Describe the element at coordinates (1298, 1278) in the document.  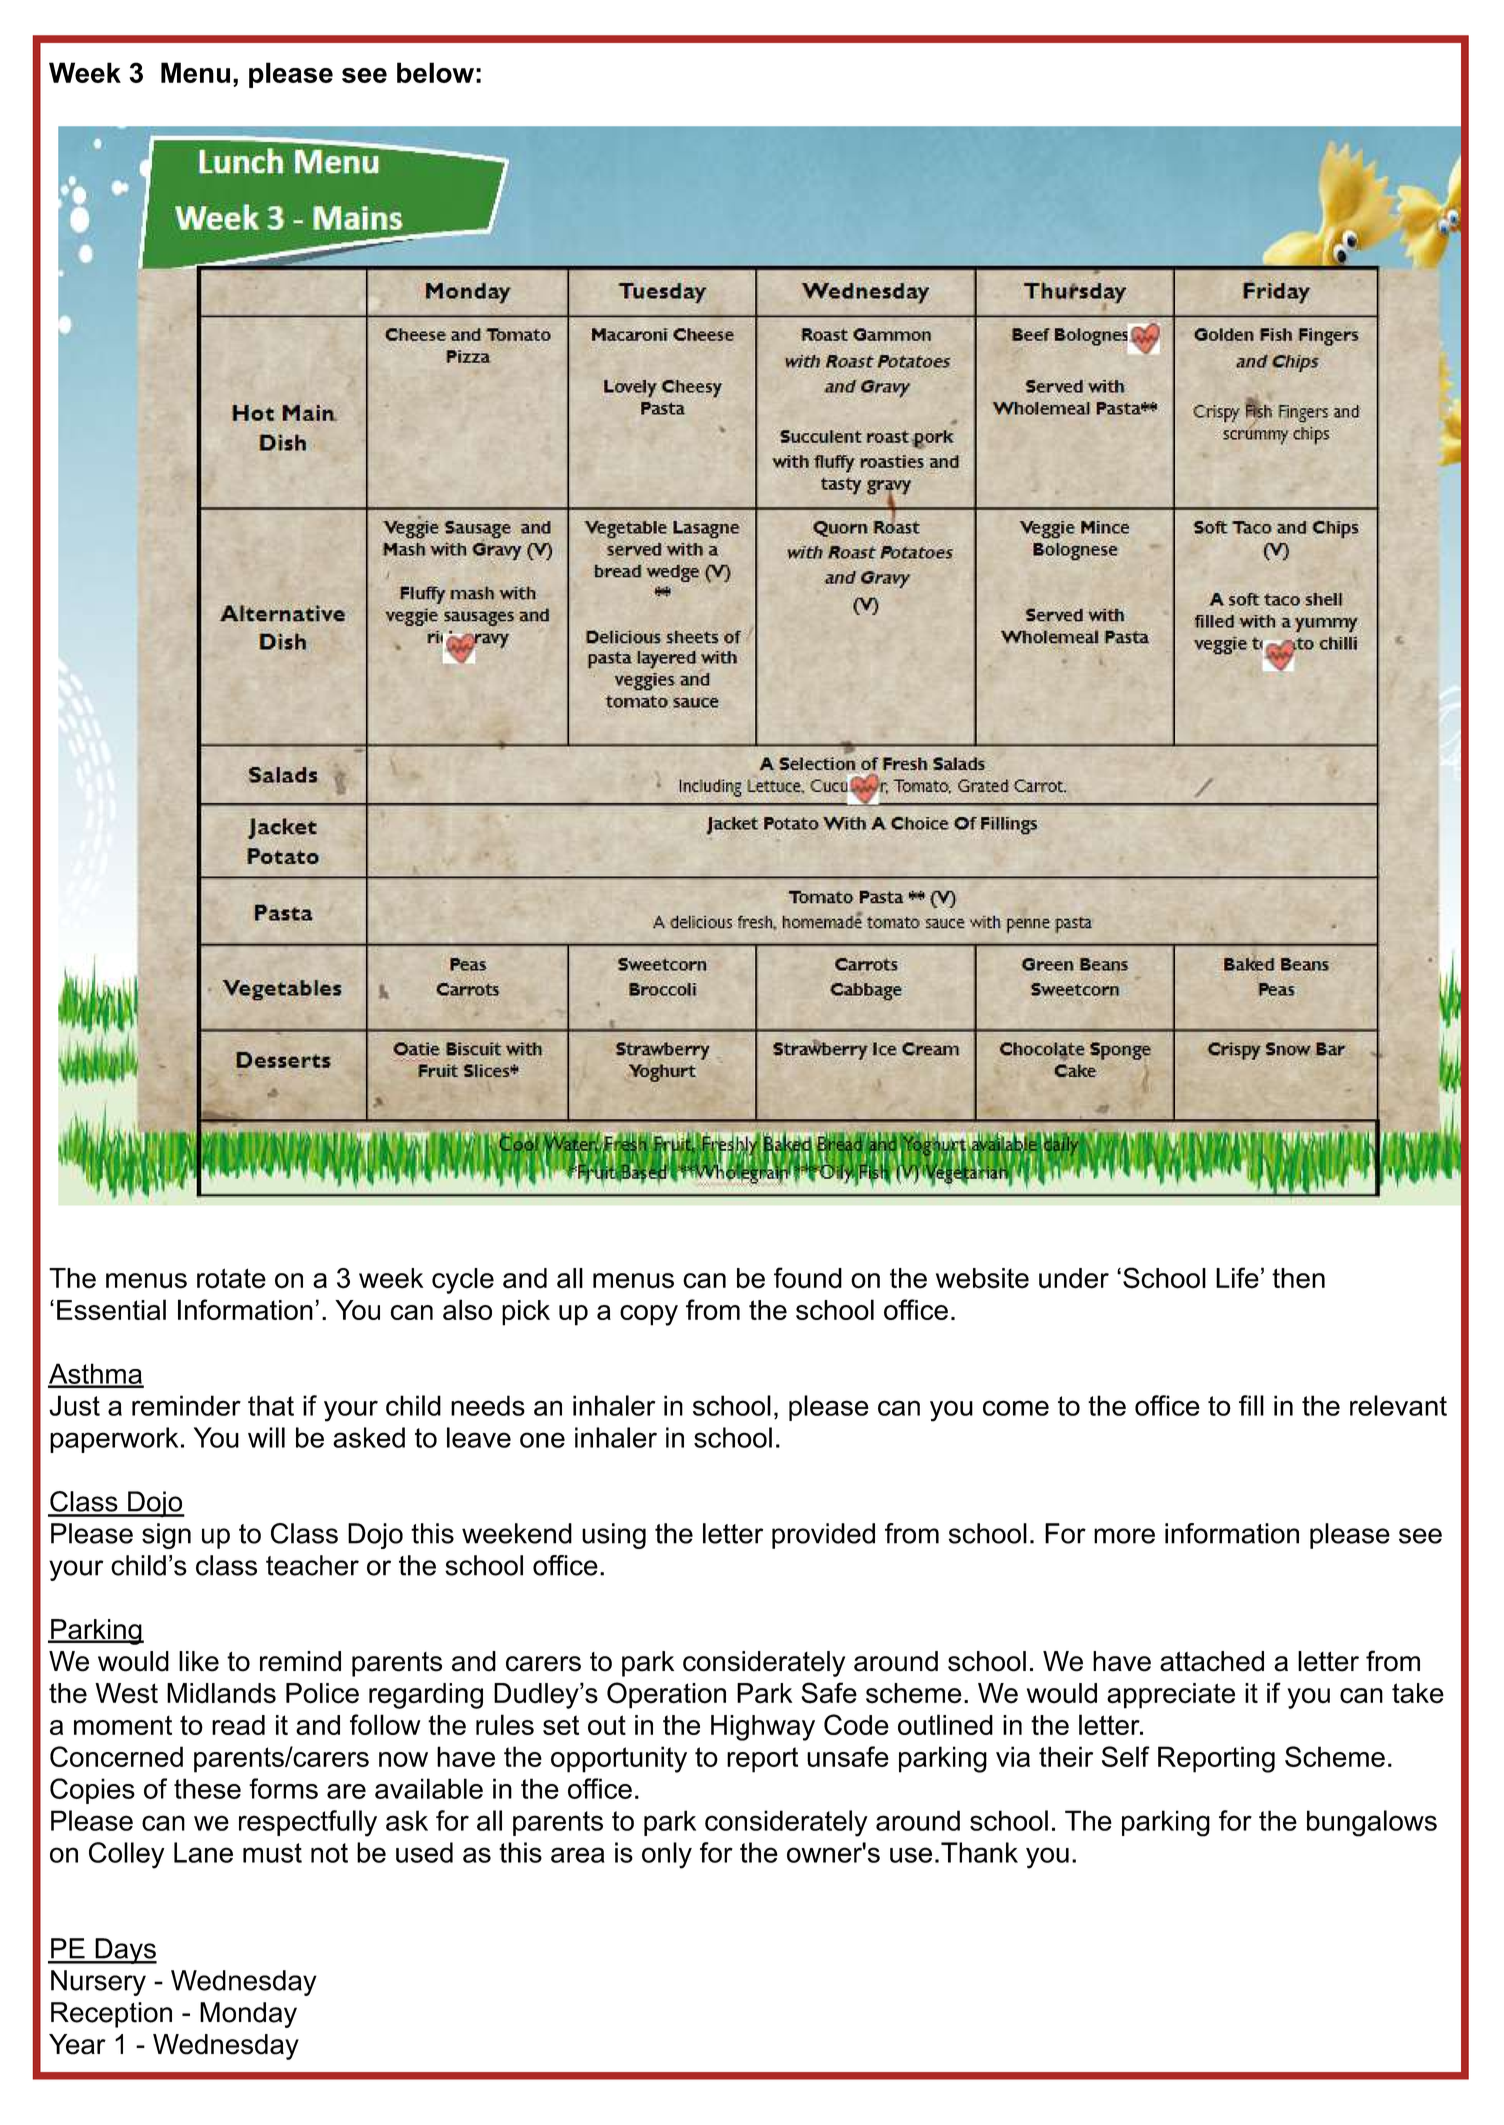
I see `then` at that location.
